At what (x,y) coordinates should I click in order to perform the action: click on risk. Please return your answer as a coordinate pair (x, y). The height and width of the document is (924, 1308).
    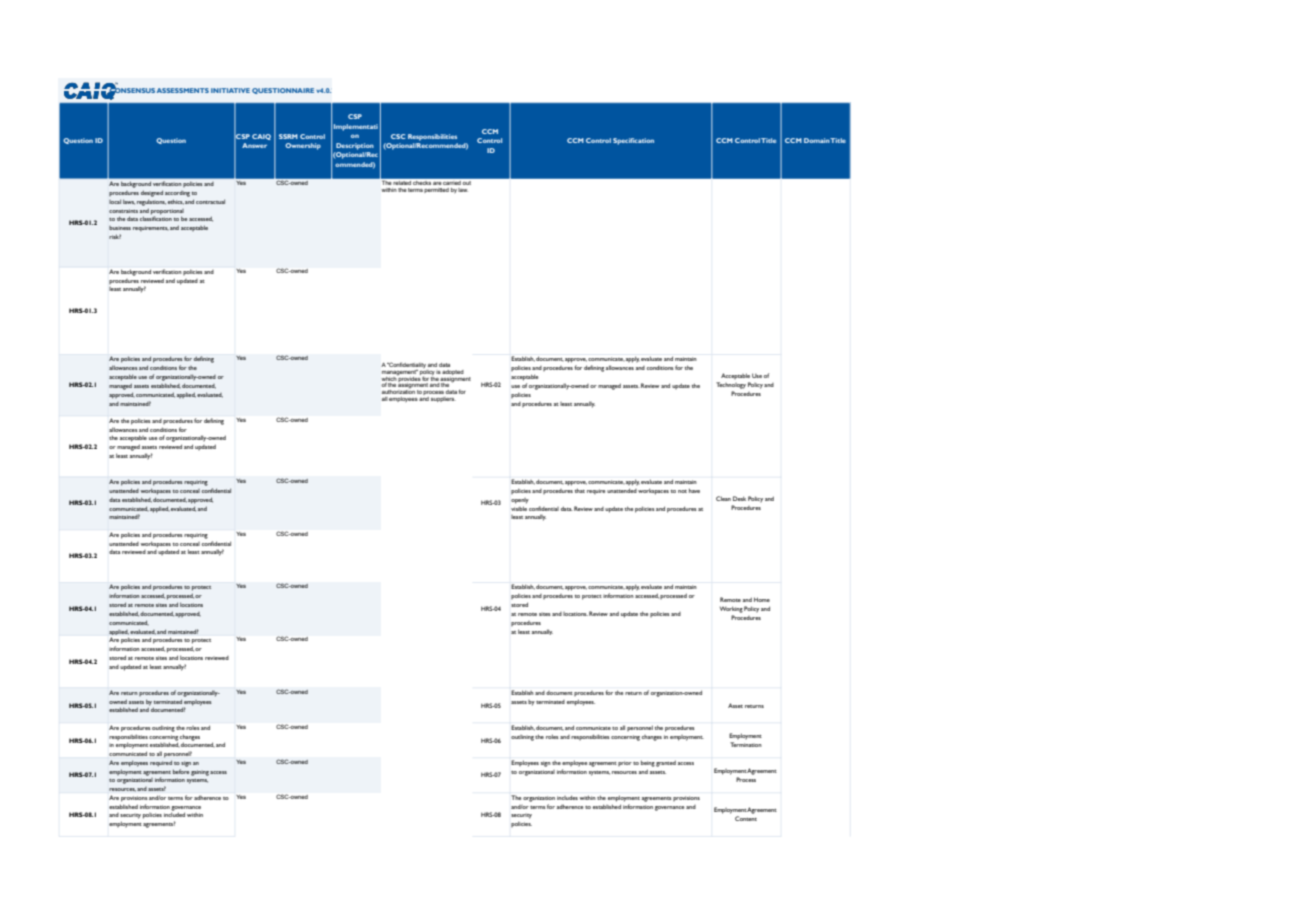
    Looking at the image, I should click on (115, 236).
